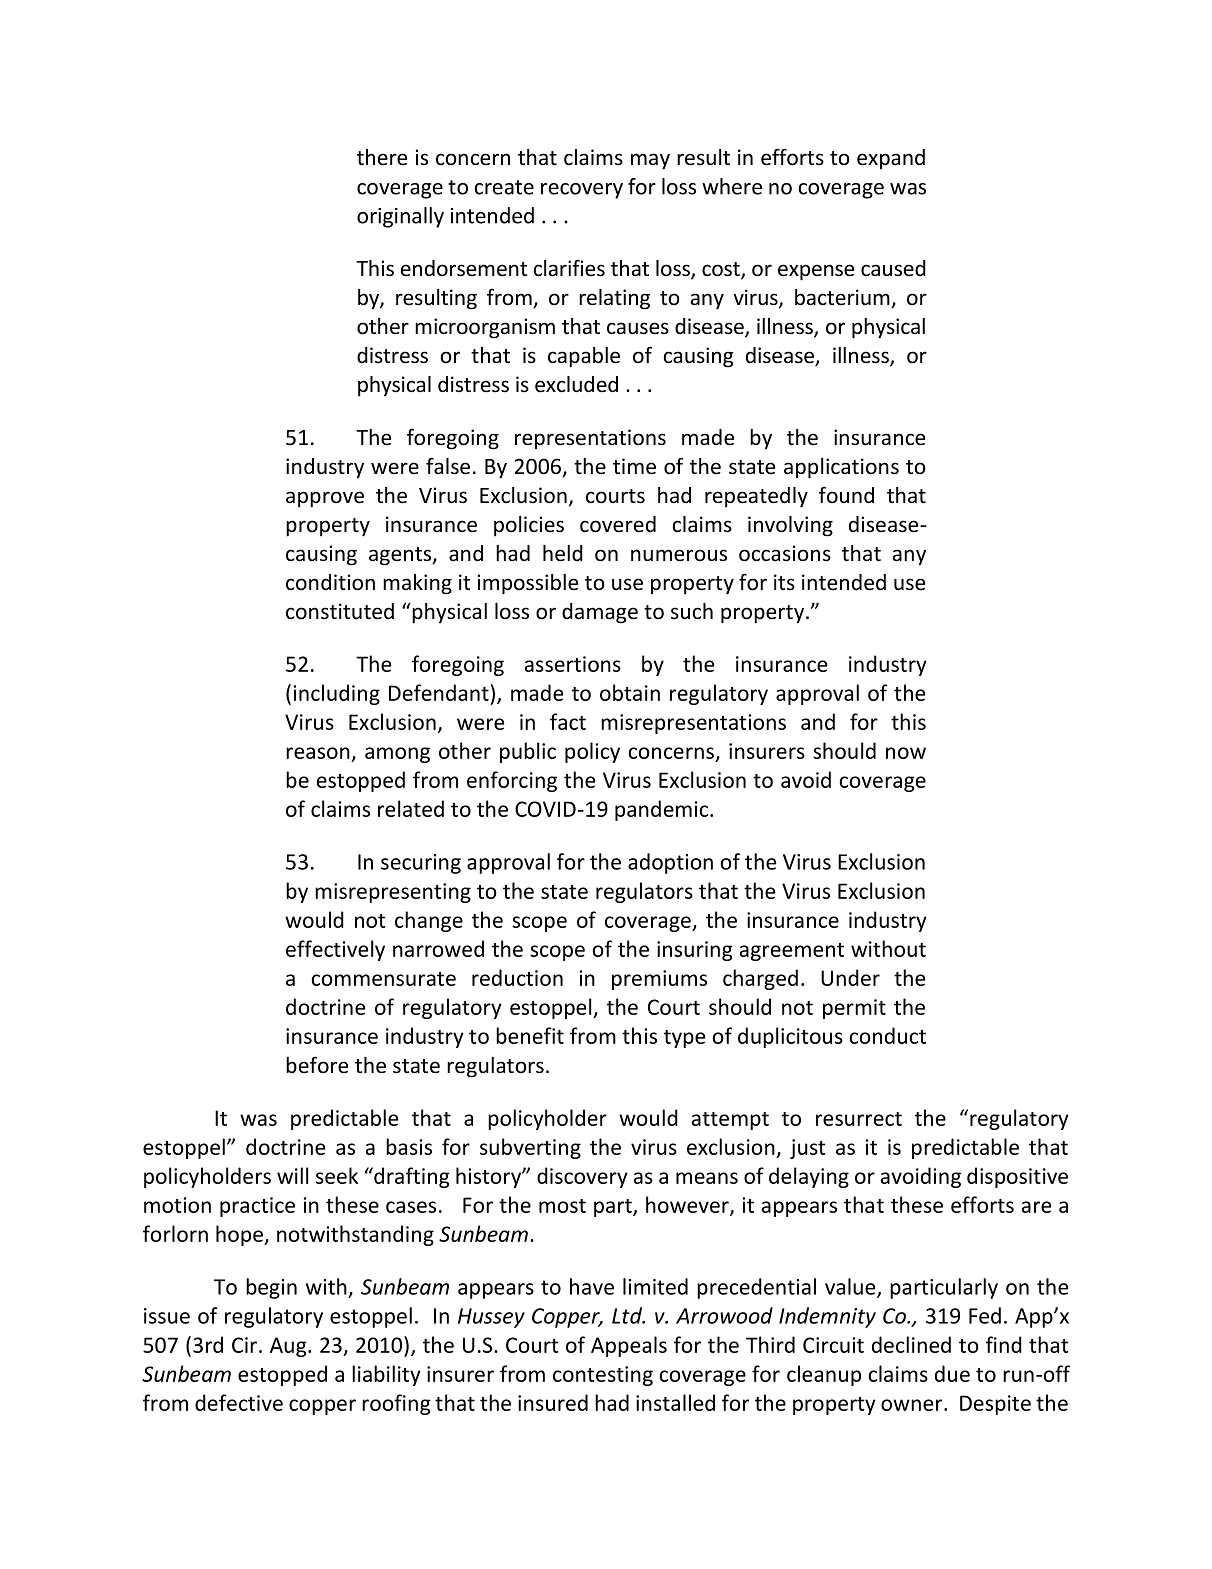 The height and width of the document is (1569, 1212). Describe the element at coordinates (382, 157) in the document. I see `there` at that location.
